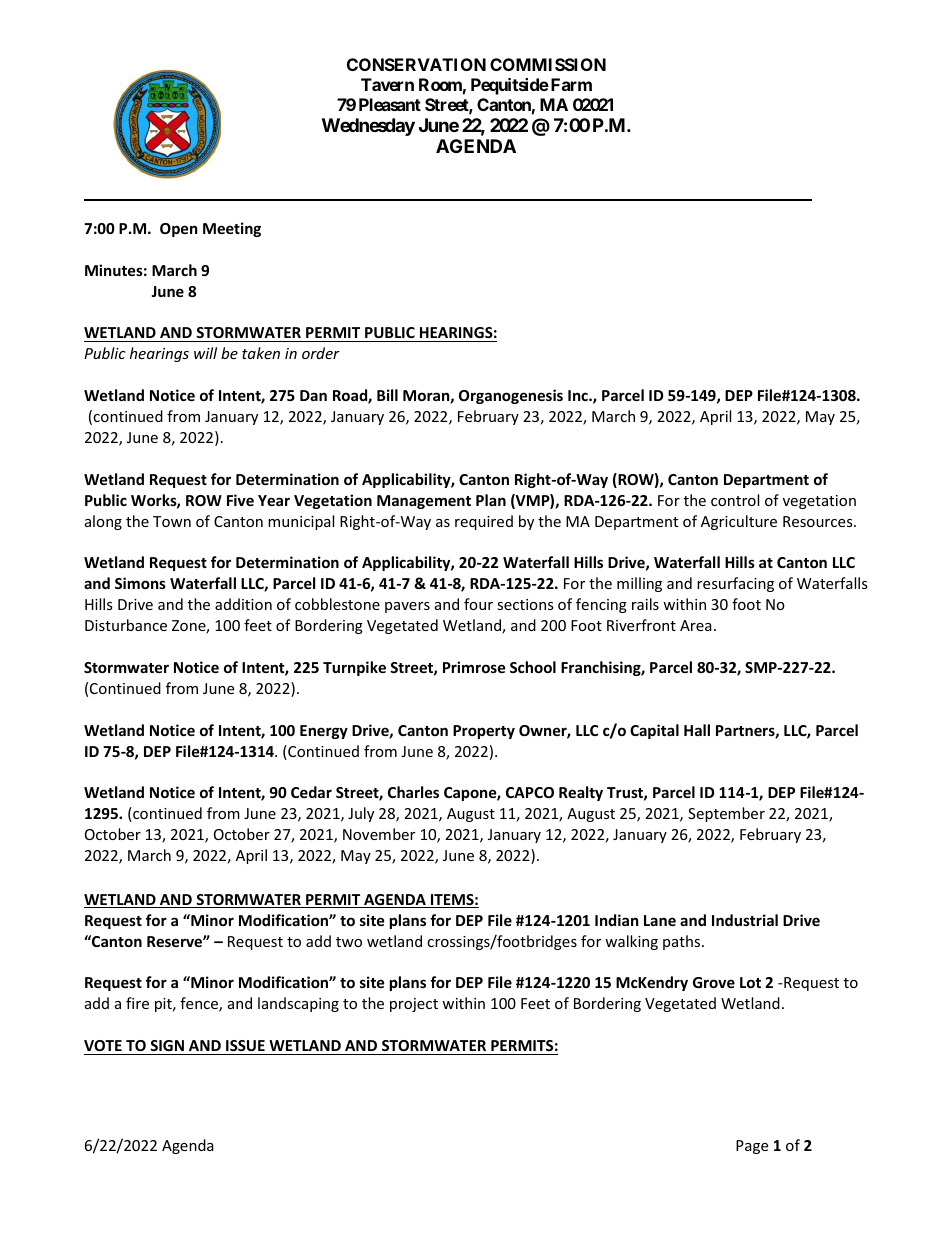  I want to click on Open, so click(179, 230).
